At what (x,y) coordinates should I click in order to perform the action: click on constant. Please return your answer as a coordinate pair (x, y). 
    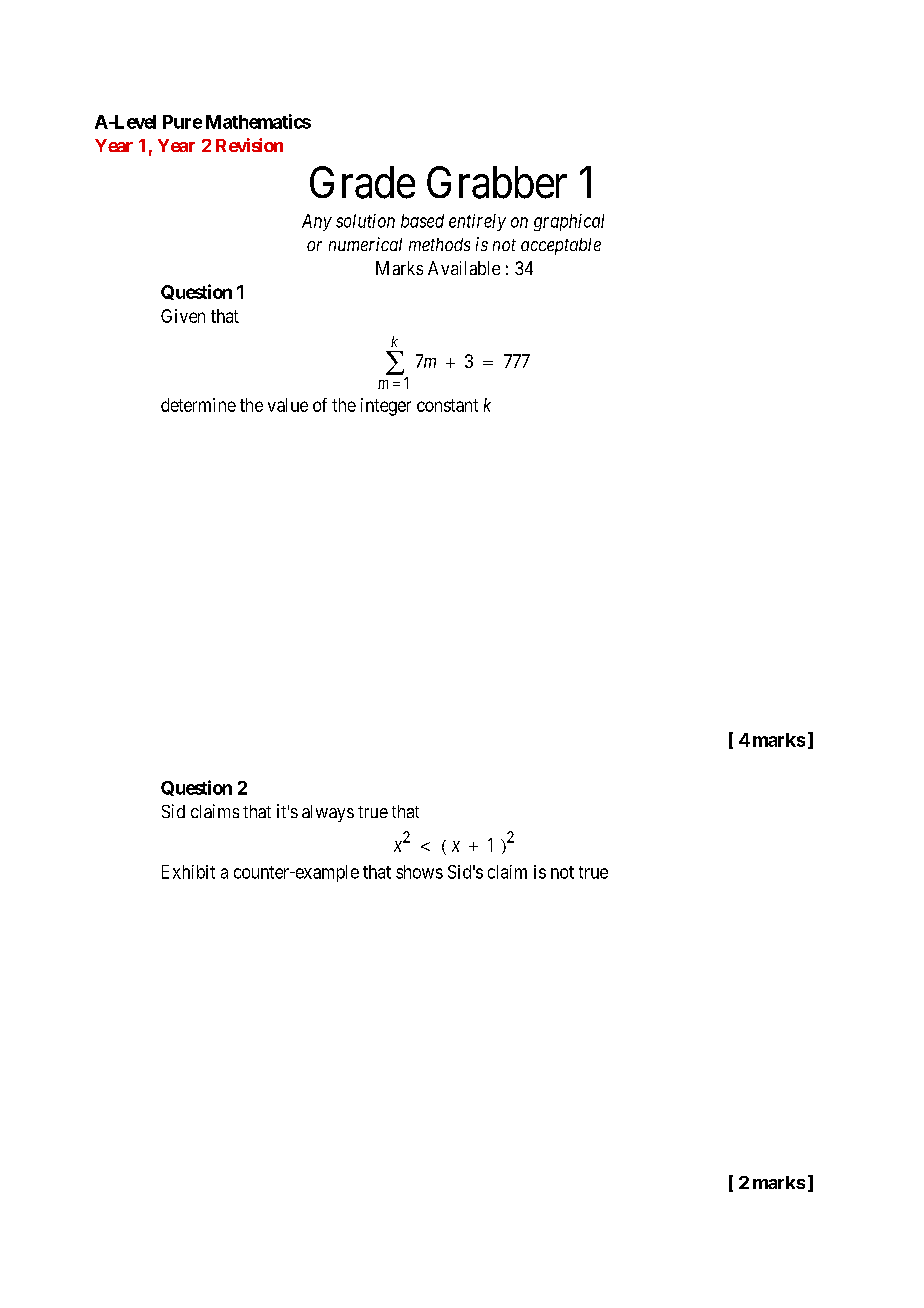
    Looking at the image, I should click on (447, 405).
